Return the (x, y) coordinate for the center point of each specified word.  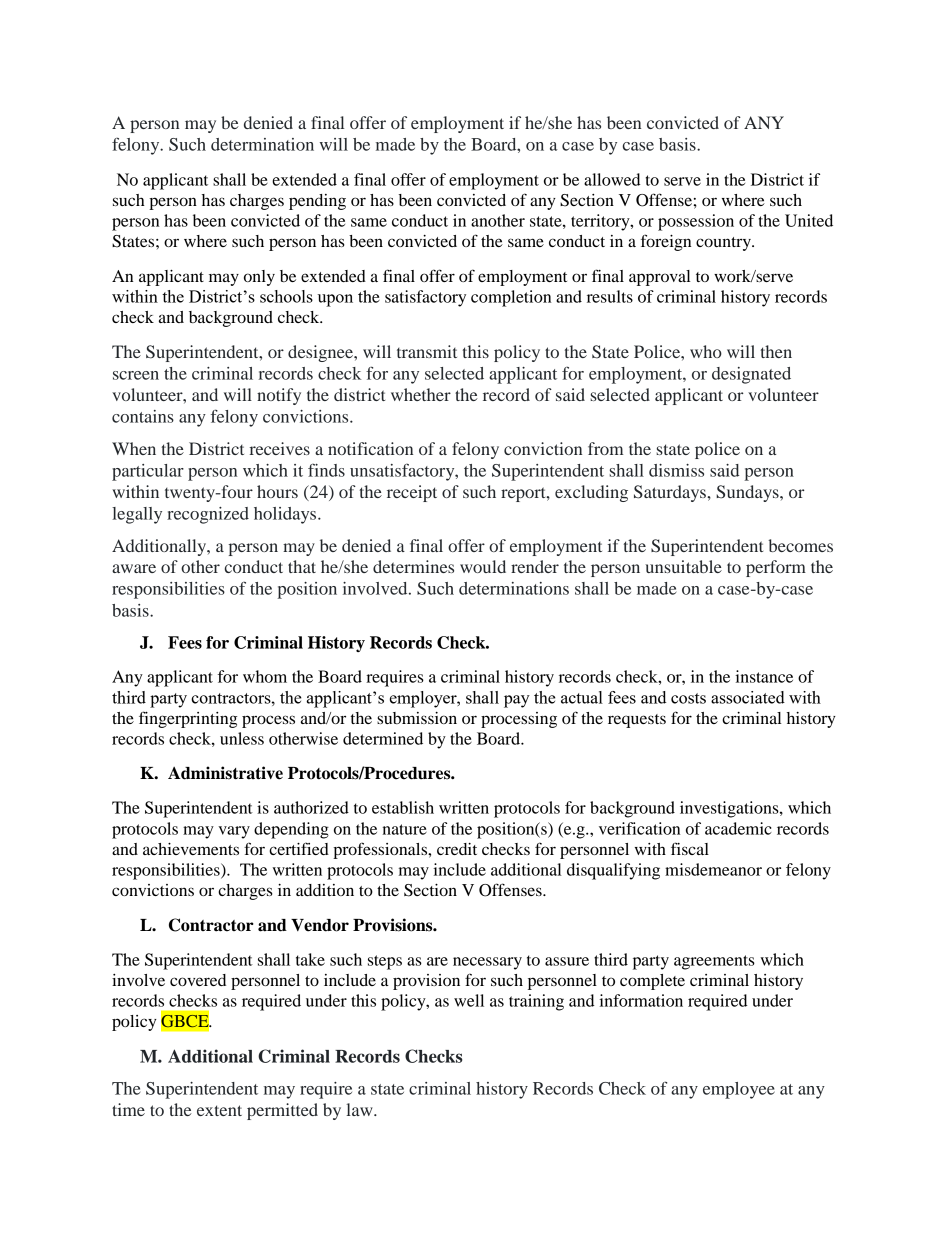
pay (517, 701)
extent (219, 1110)
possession (696, 222)
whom (265, 676)
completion (511, 298)
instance (764, 676)
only (259, 278)
